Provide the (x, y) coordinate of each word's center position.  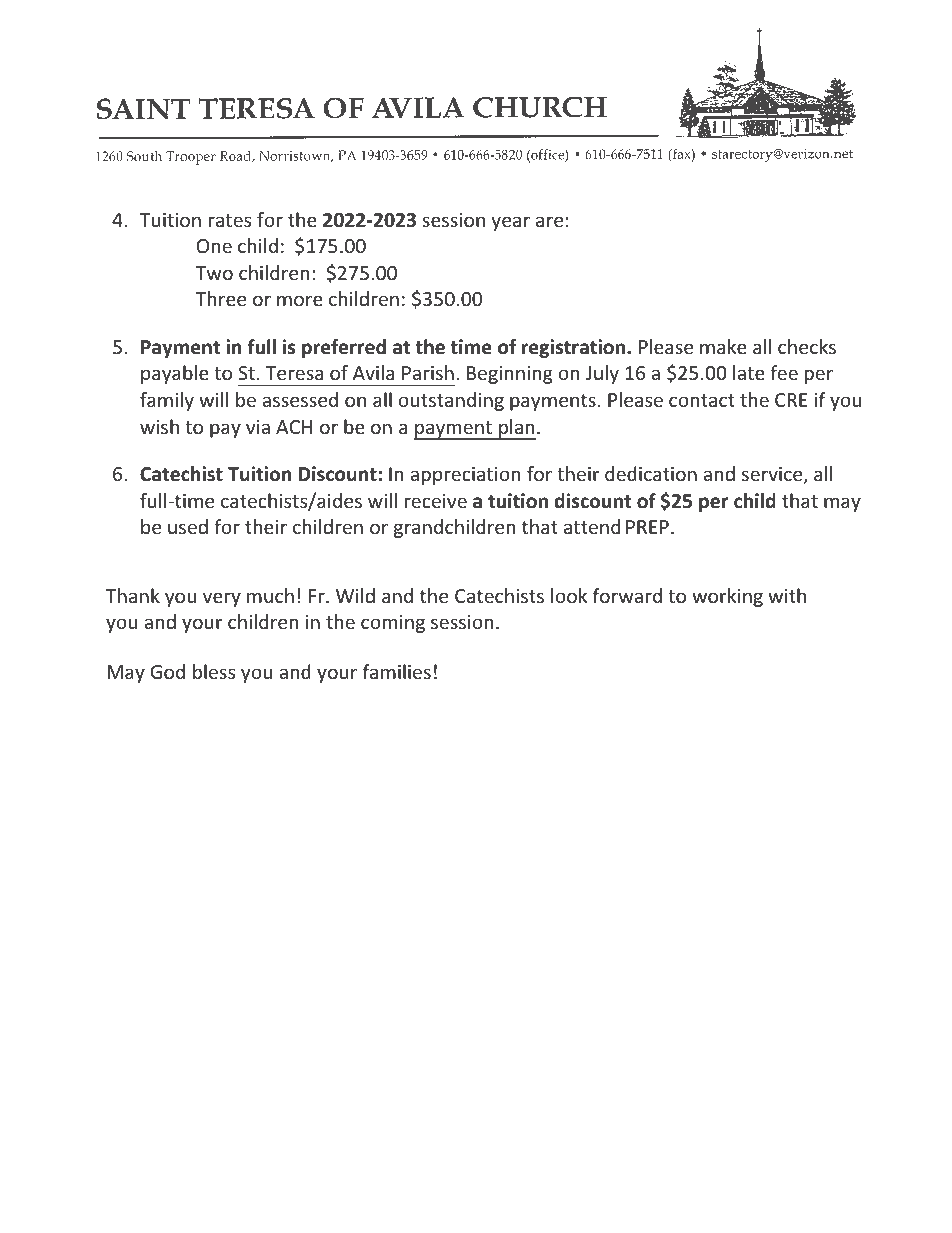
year (510, 223)
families (397, 671)
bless (214, 671)
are (549, 221)
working (727, 597)
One (214, 246)
